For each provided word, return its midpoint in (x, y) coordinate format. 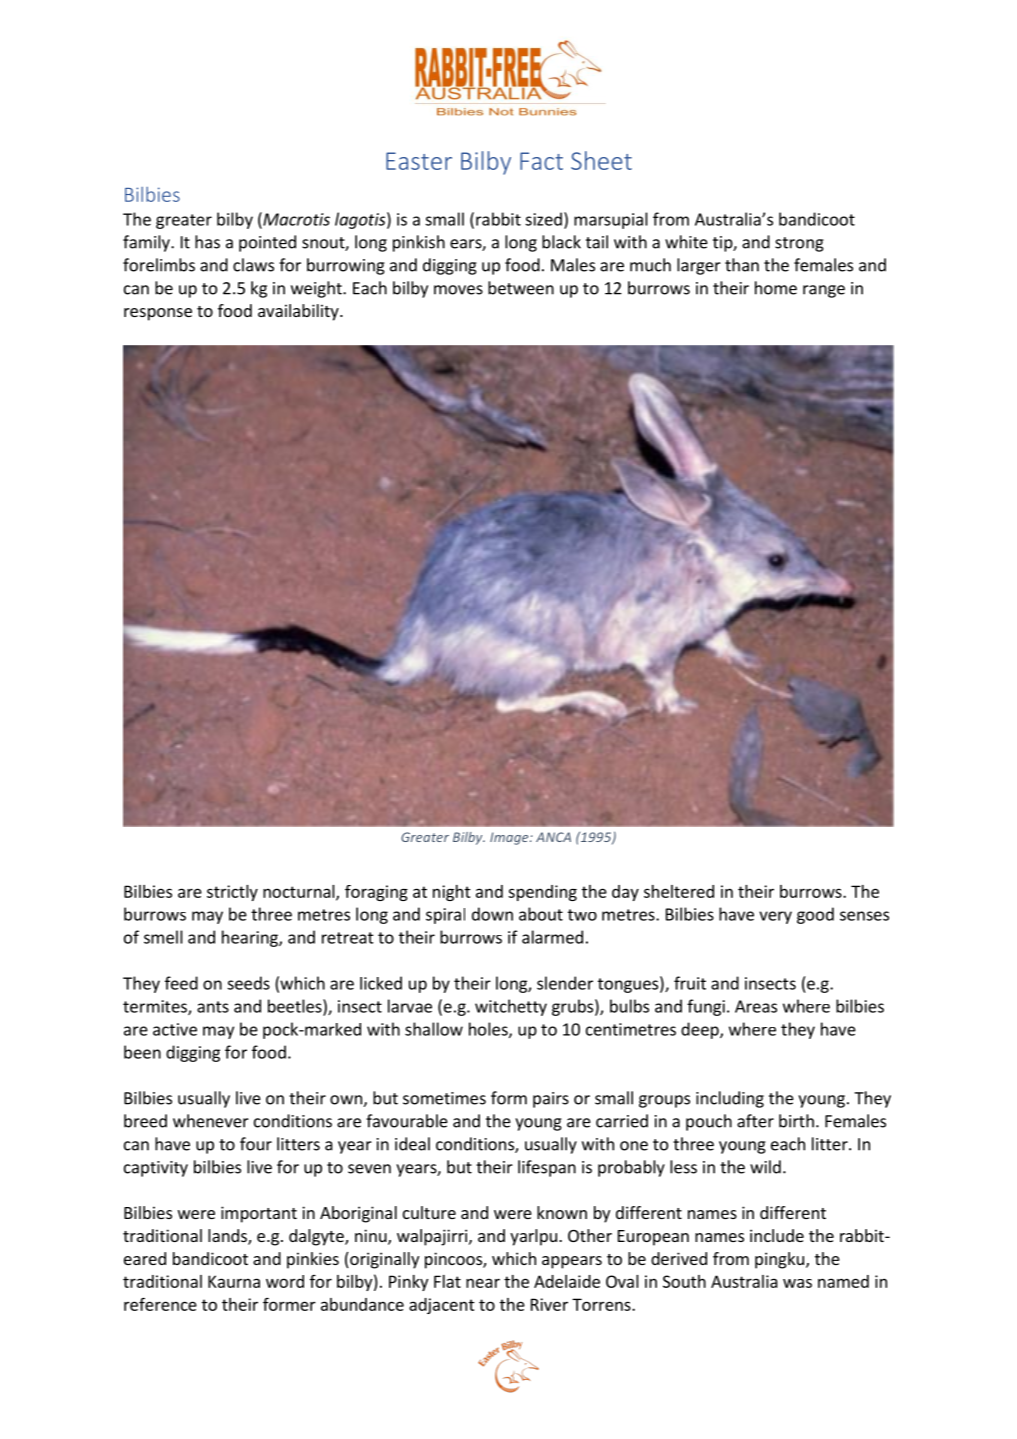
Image (510, 838)
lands (228, 1237)
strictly (232, 893)
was (797, 1283)
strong (799, 244)
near (483, 1283)
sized (543, 219)
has (207, 242)
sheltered (679, 891)
